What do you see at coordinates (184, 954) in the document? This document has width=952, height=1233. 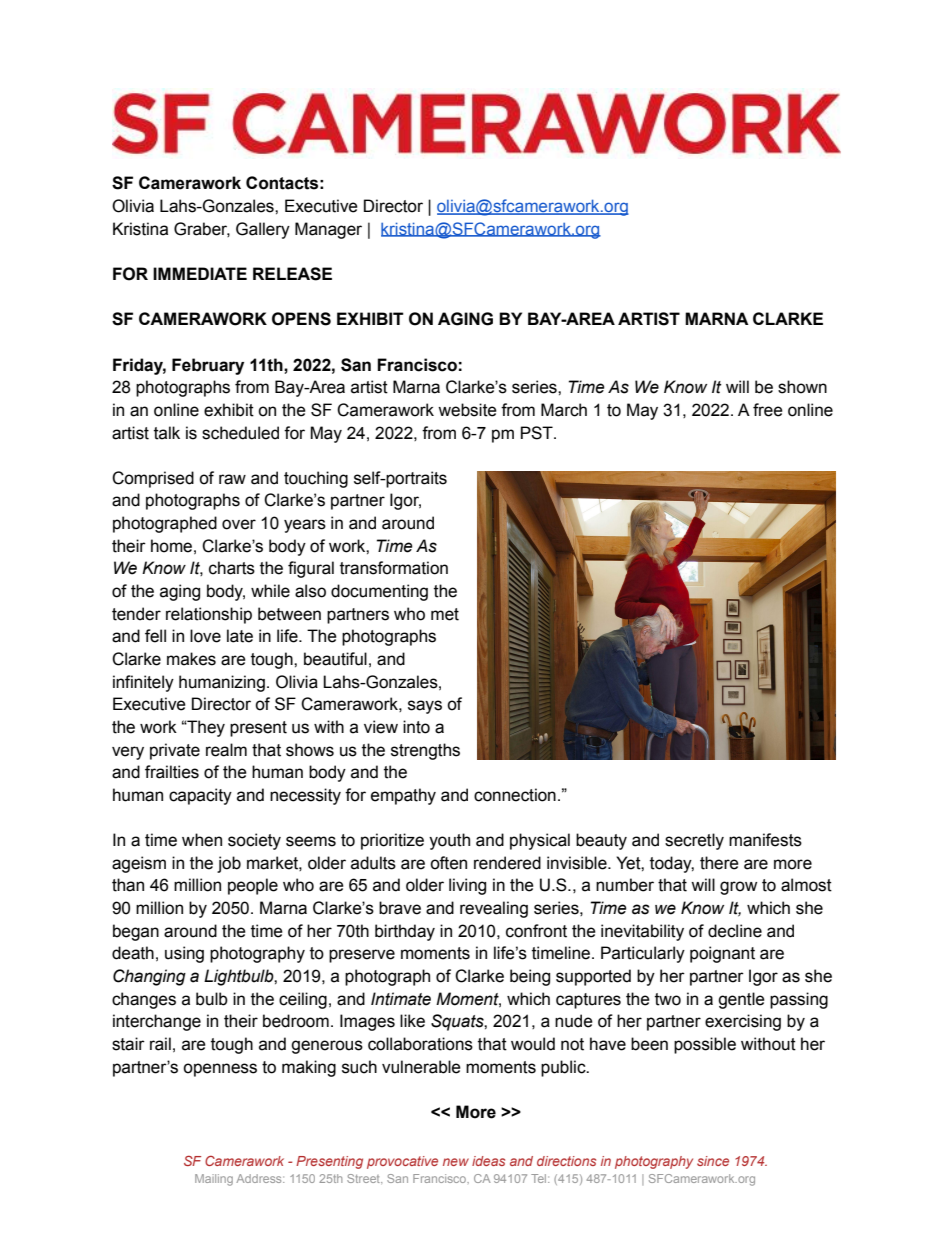 I see `using` at bounding box center [184, 954].
